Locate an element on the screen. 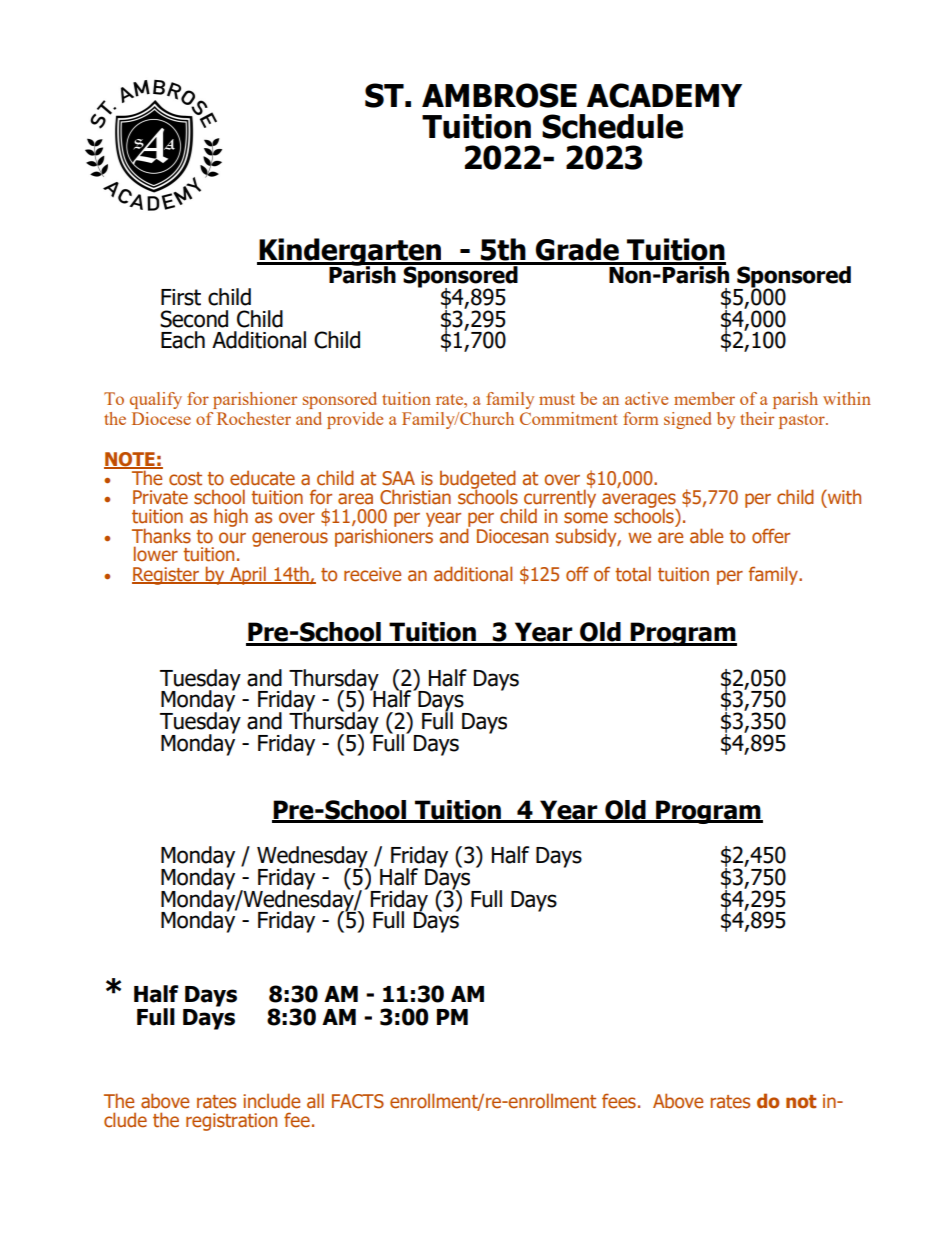  April is located at coordinates (248, 575).
